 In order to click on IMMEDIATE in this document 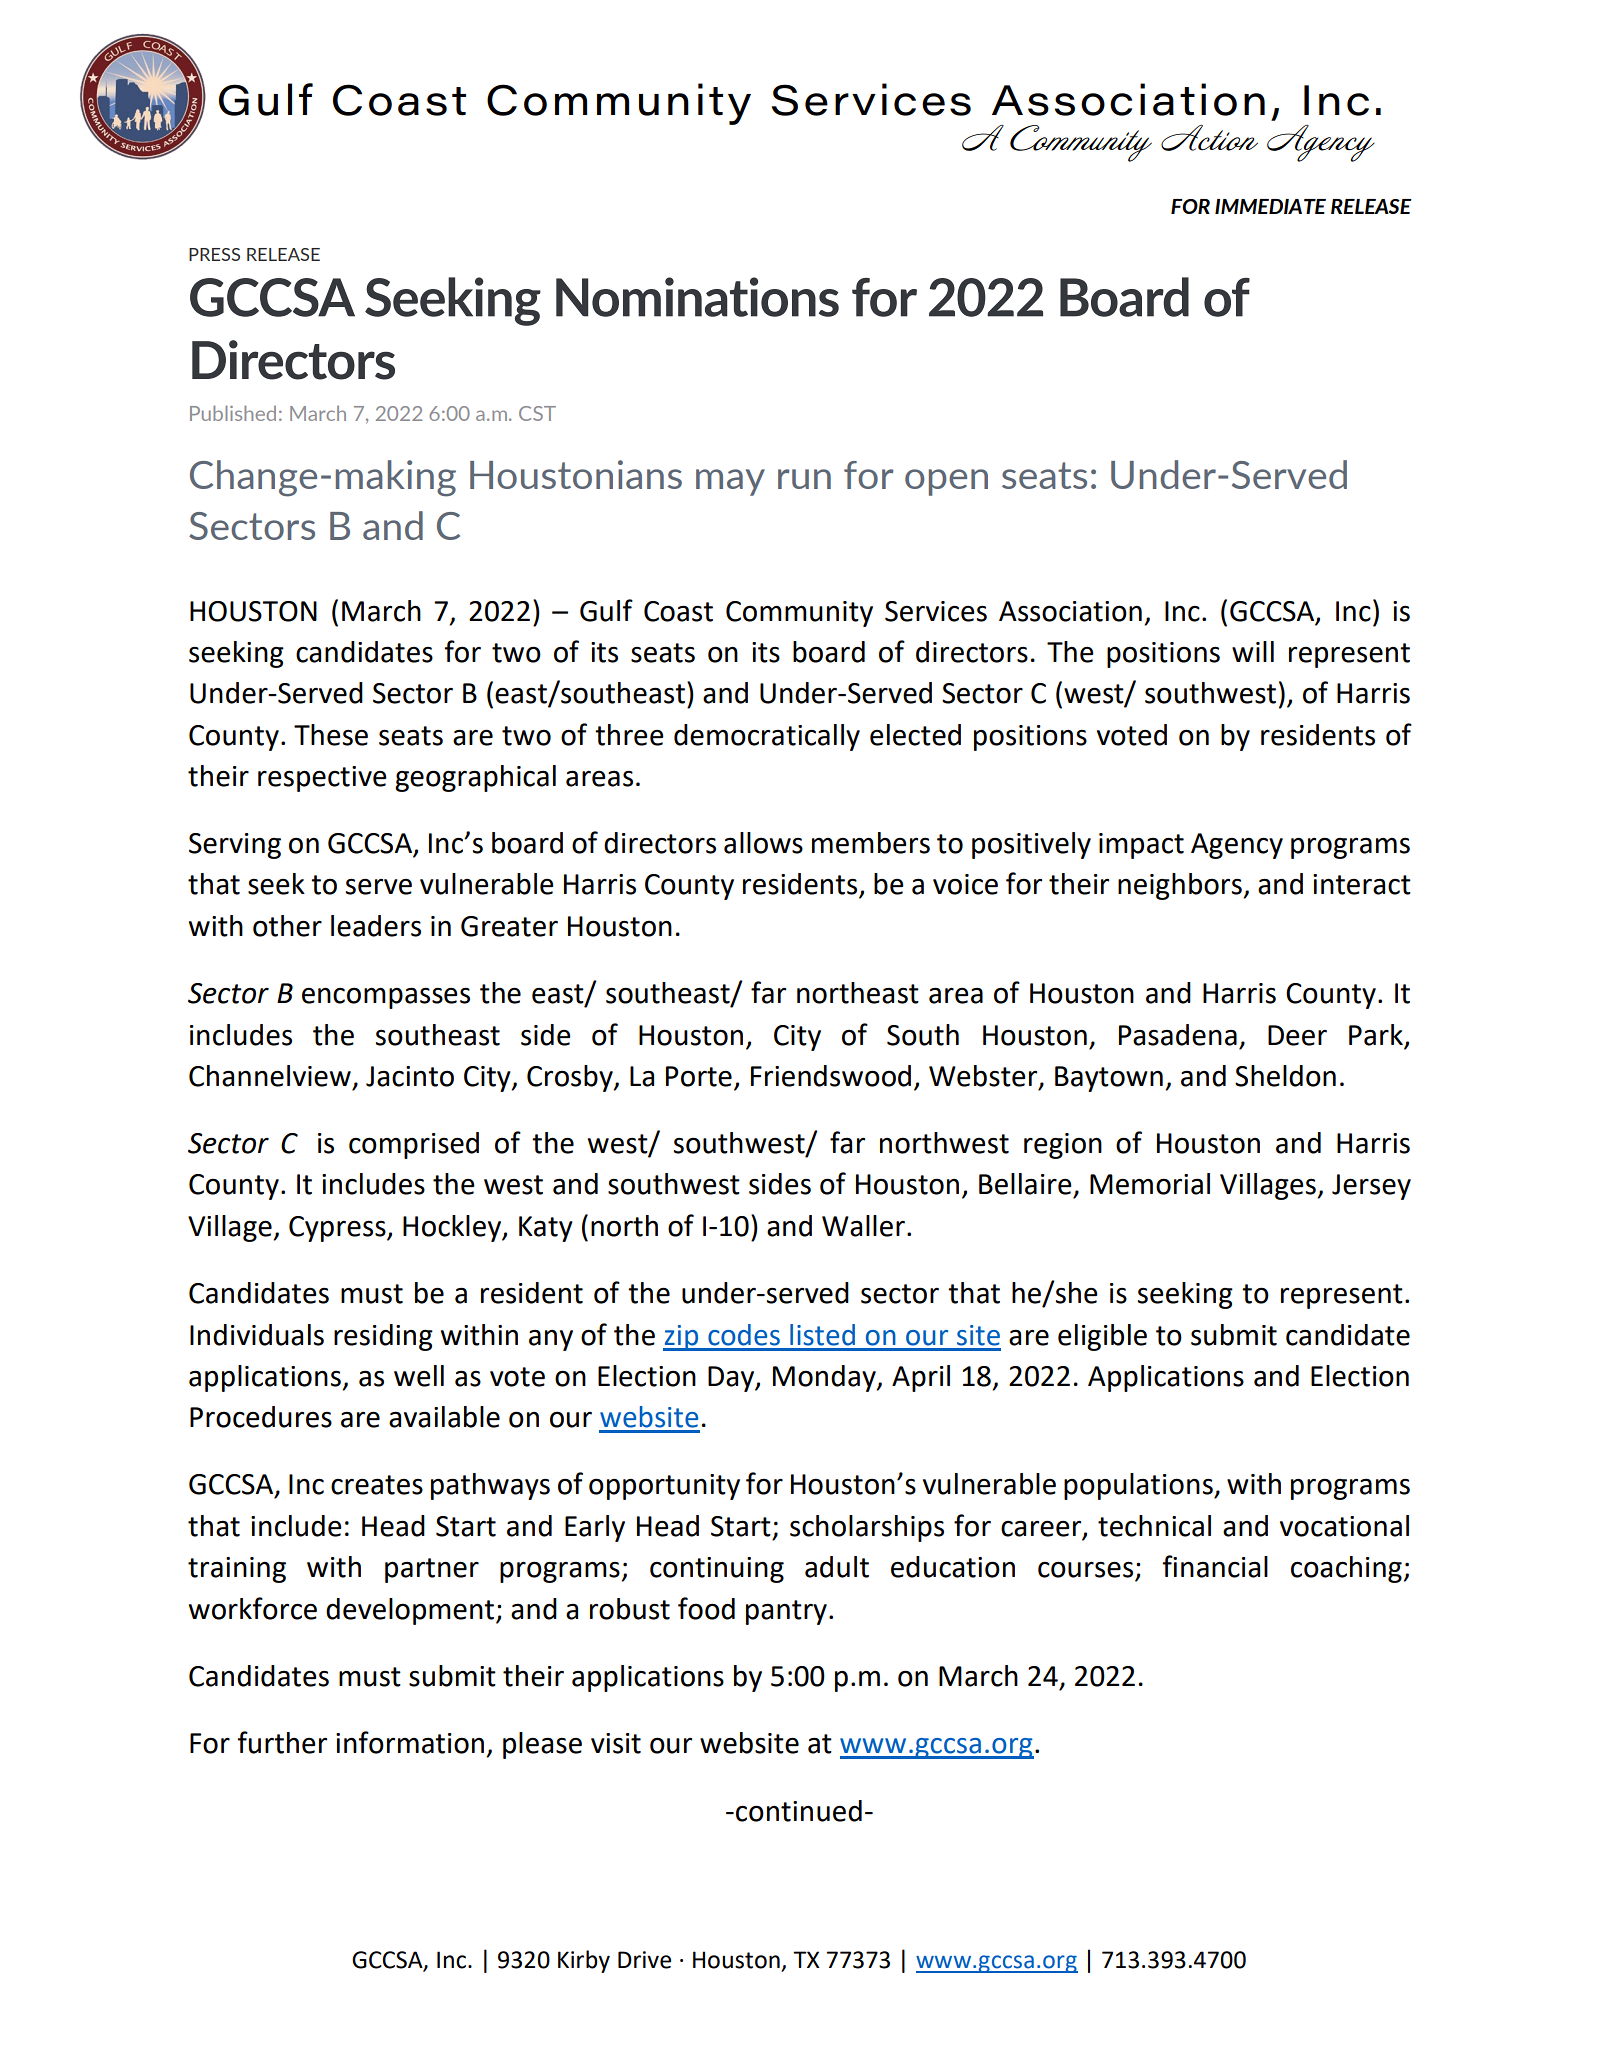, I will do `click(1270, 206)`.
